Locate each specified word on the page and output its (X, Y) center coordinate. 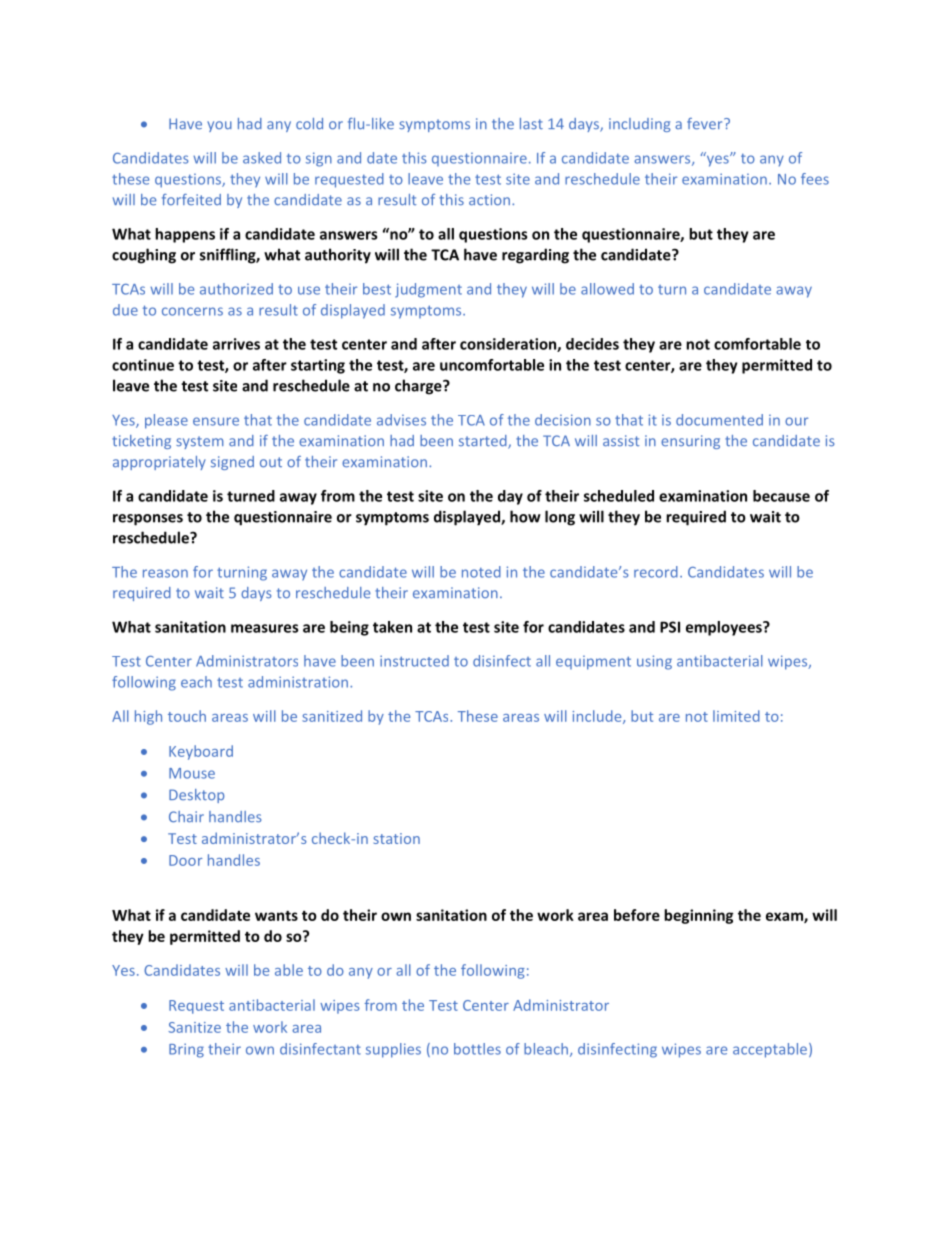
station (397, 838)
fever (706, 124)
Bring (186, 1050)
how (525, 516)
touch (187, 716)
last (531, 124)
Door (186, 860)
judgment (428, 290)
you (219, 126)
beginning (698, 916)
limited (736, 716)
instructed (414, 661)
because (781, 496)
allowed (607, 289)
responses (148, 520)
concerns (192, 311)
